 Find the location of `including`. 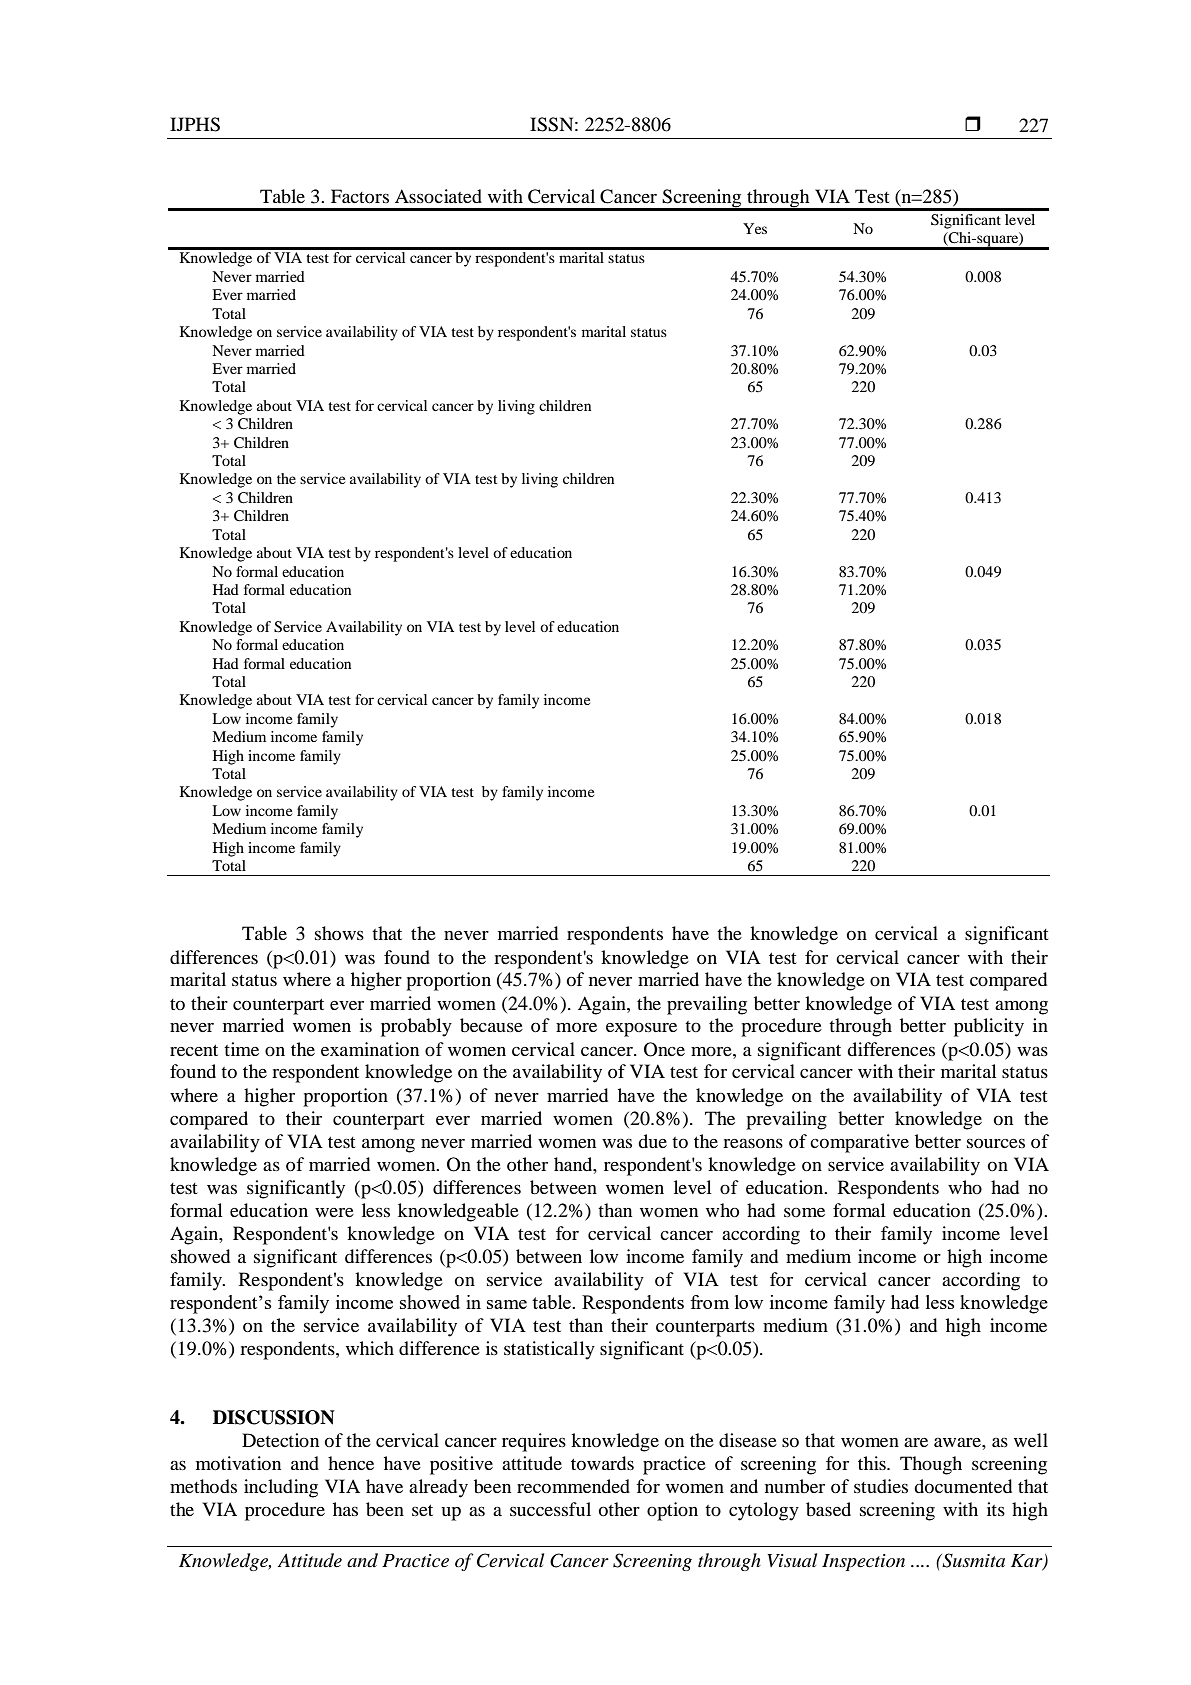

including is located at coordinates (281, 1488).
